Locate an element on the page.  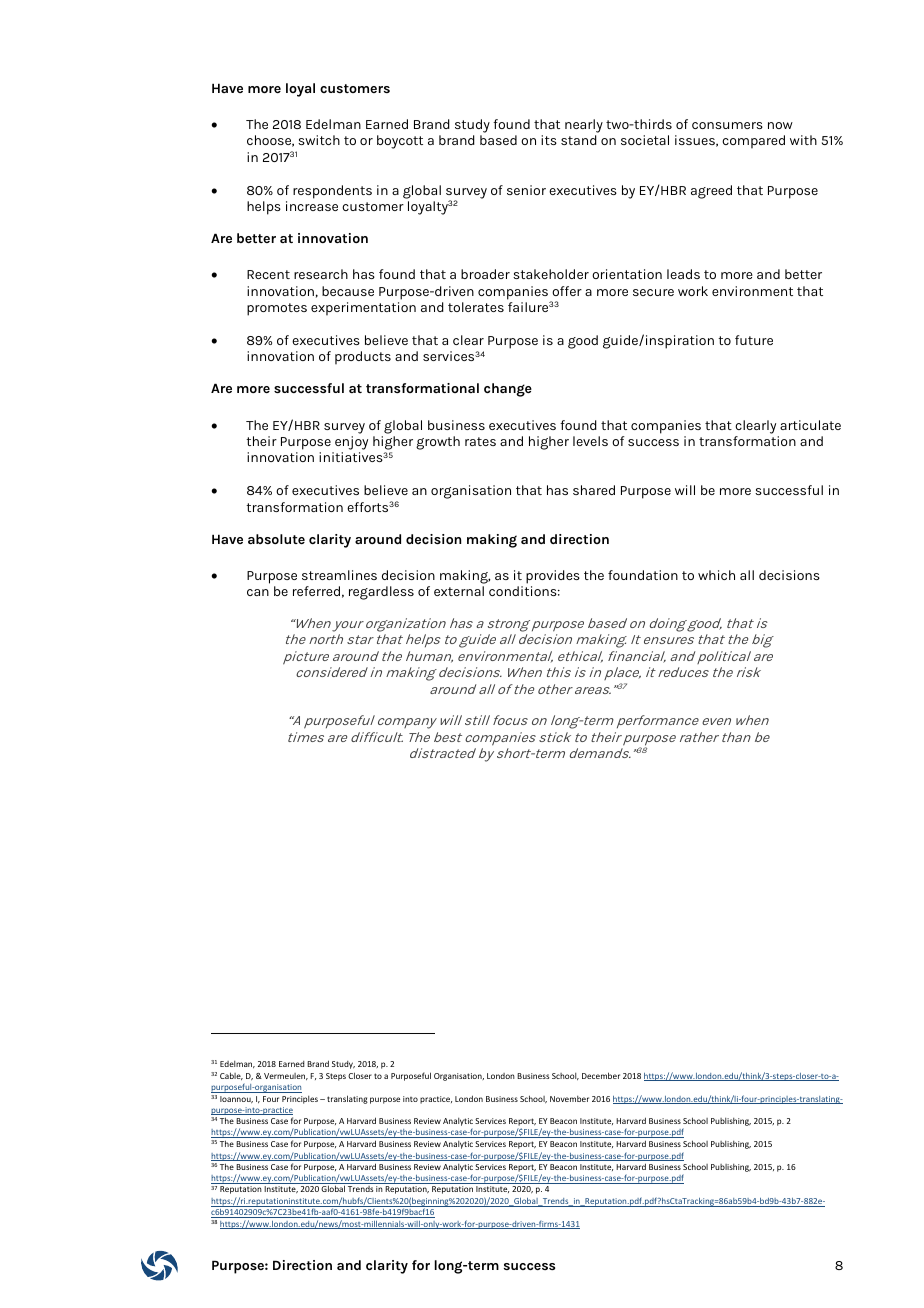
can is located at coordinates (258, 592).
